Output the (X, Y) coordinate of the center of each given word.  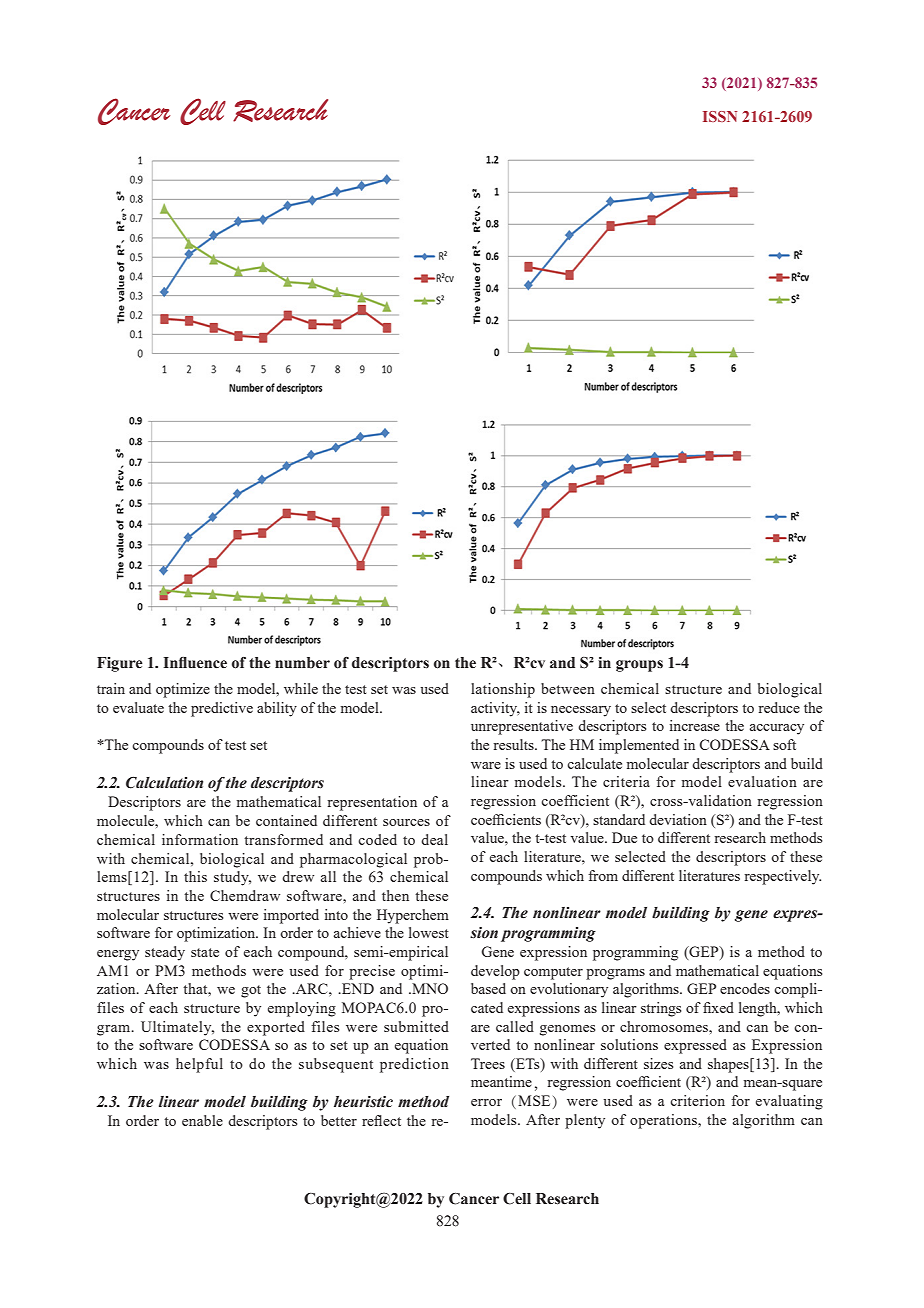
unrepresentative (522, 727)
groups (639, 666)
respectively (782, 877)
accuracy (777, 729)
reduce (779, 707)
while (301, 688)
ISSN (720, 116)
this (195, 876)
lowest (429, 932)
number (302, 663)
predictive (222, 709)
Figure (120, 664)
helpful (199, 1065)
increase (695, 725)
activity (495, 709)
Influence (195, 663)
